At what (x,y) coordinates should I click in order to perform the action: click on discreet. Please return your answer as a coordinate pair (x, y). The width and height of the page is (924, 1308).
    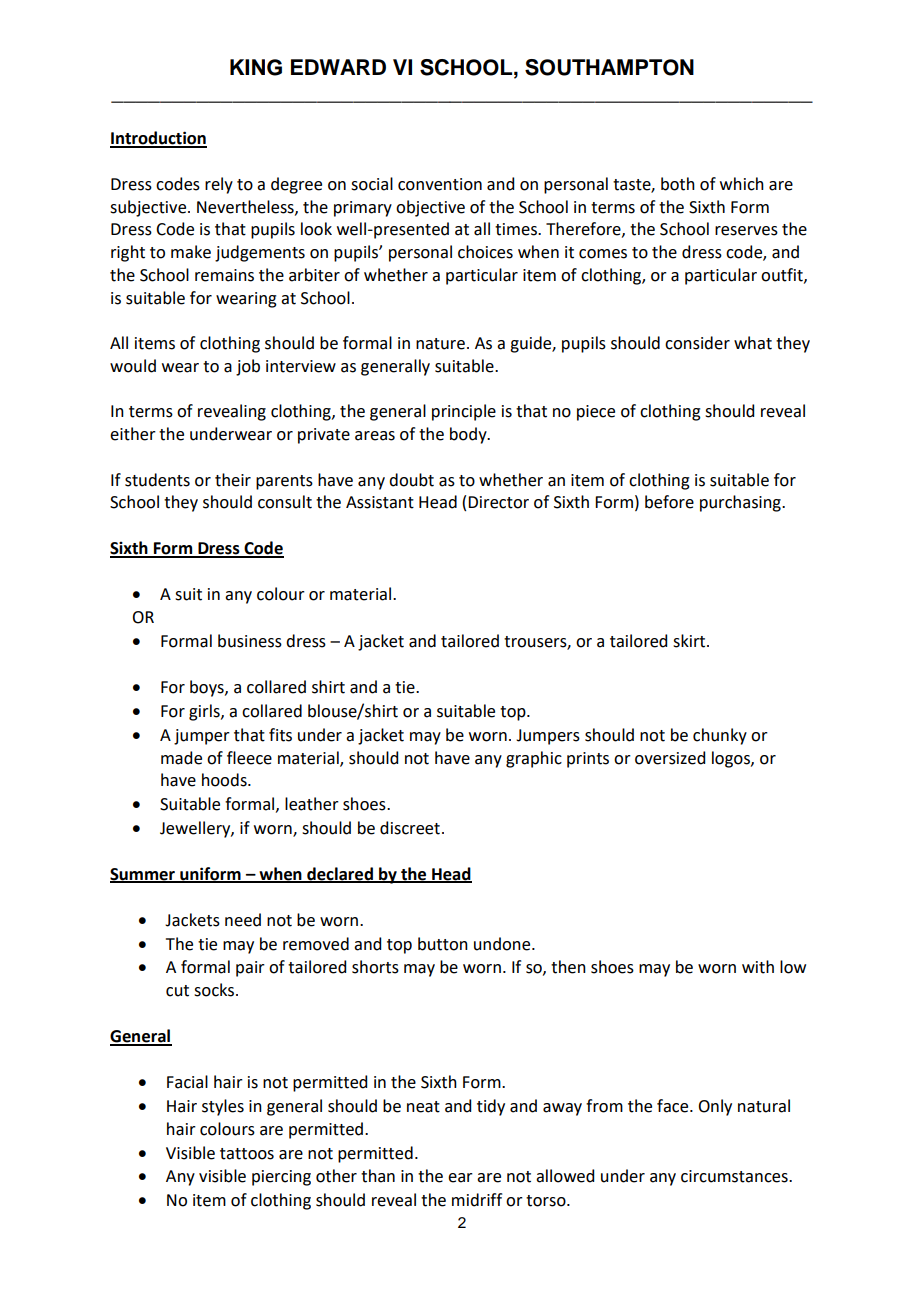
    Looking at the image, I should click on (410, 828).
